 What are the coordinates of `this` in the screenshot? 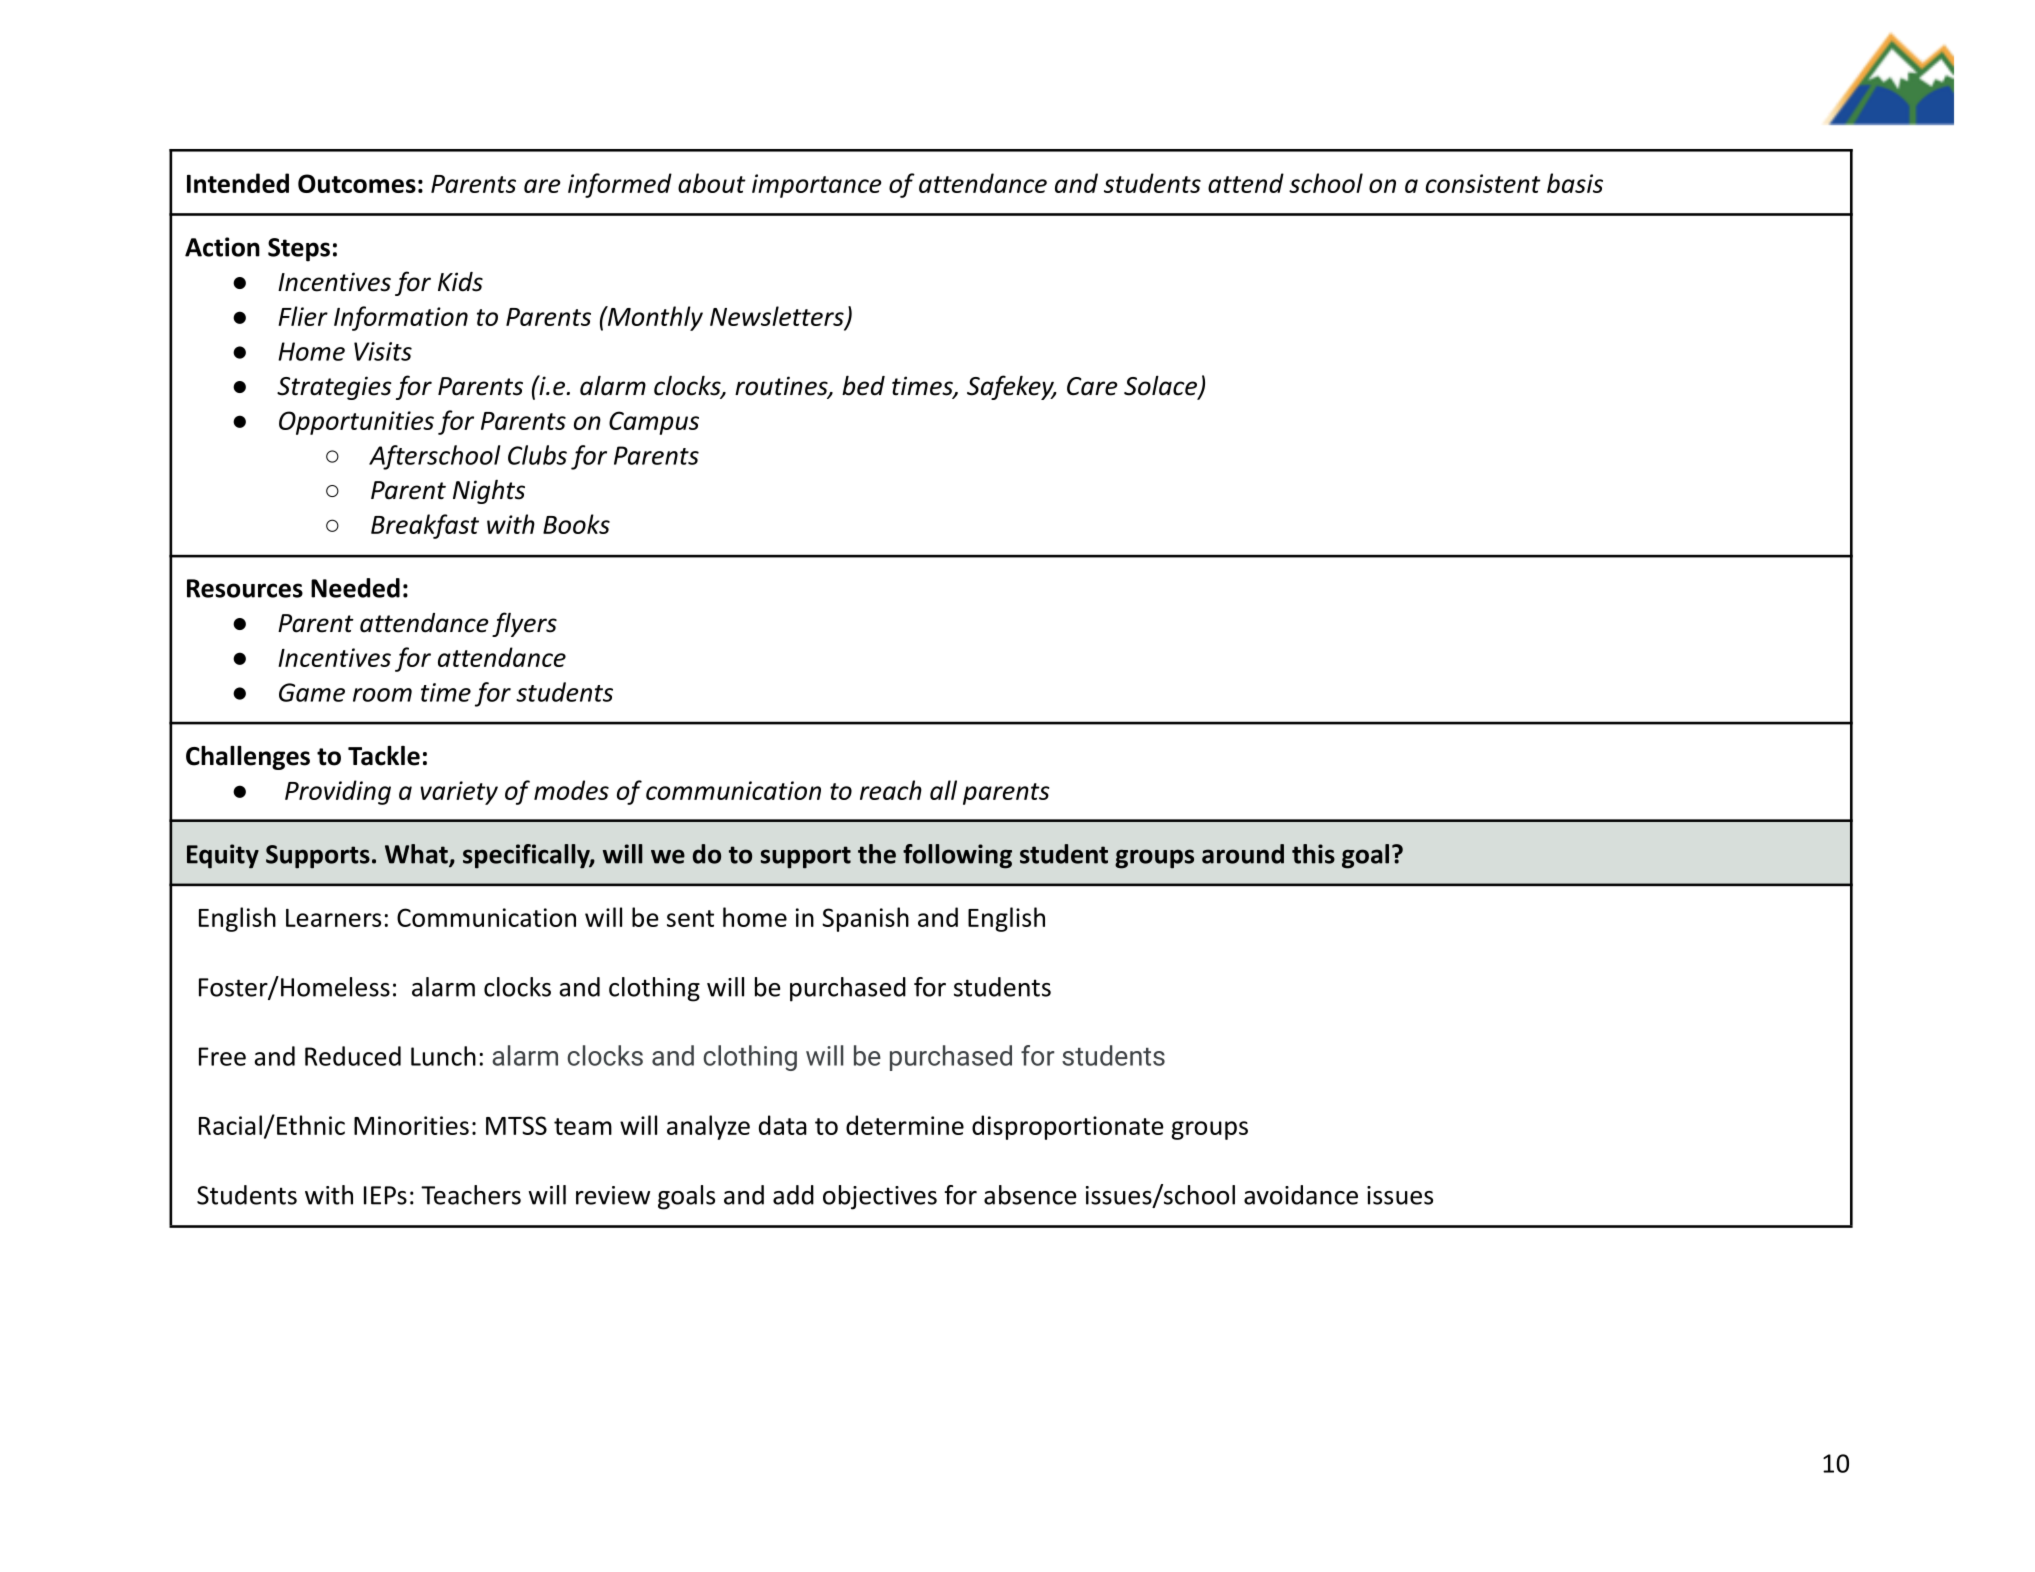 It's located at (1313, 854).
